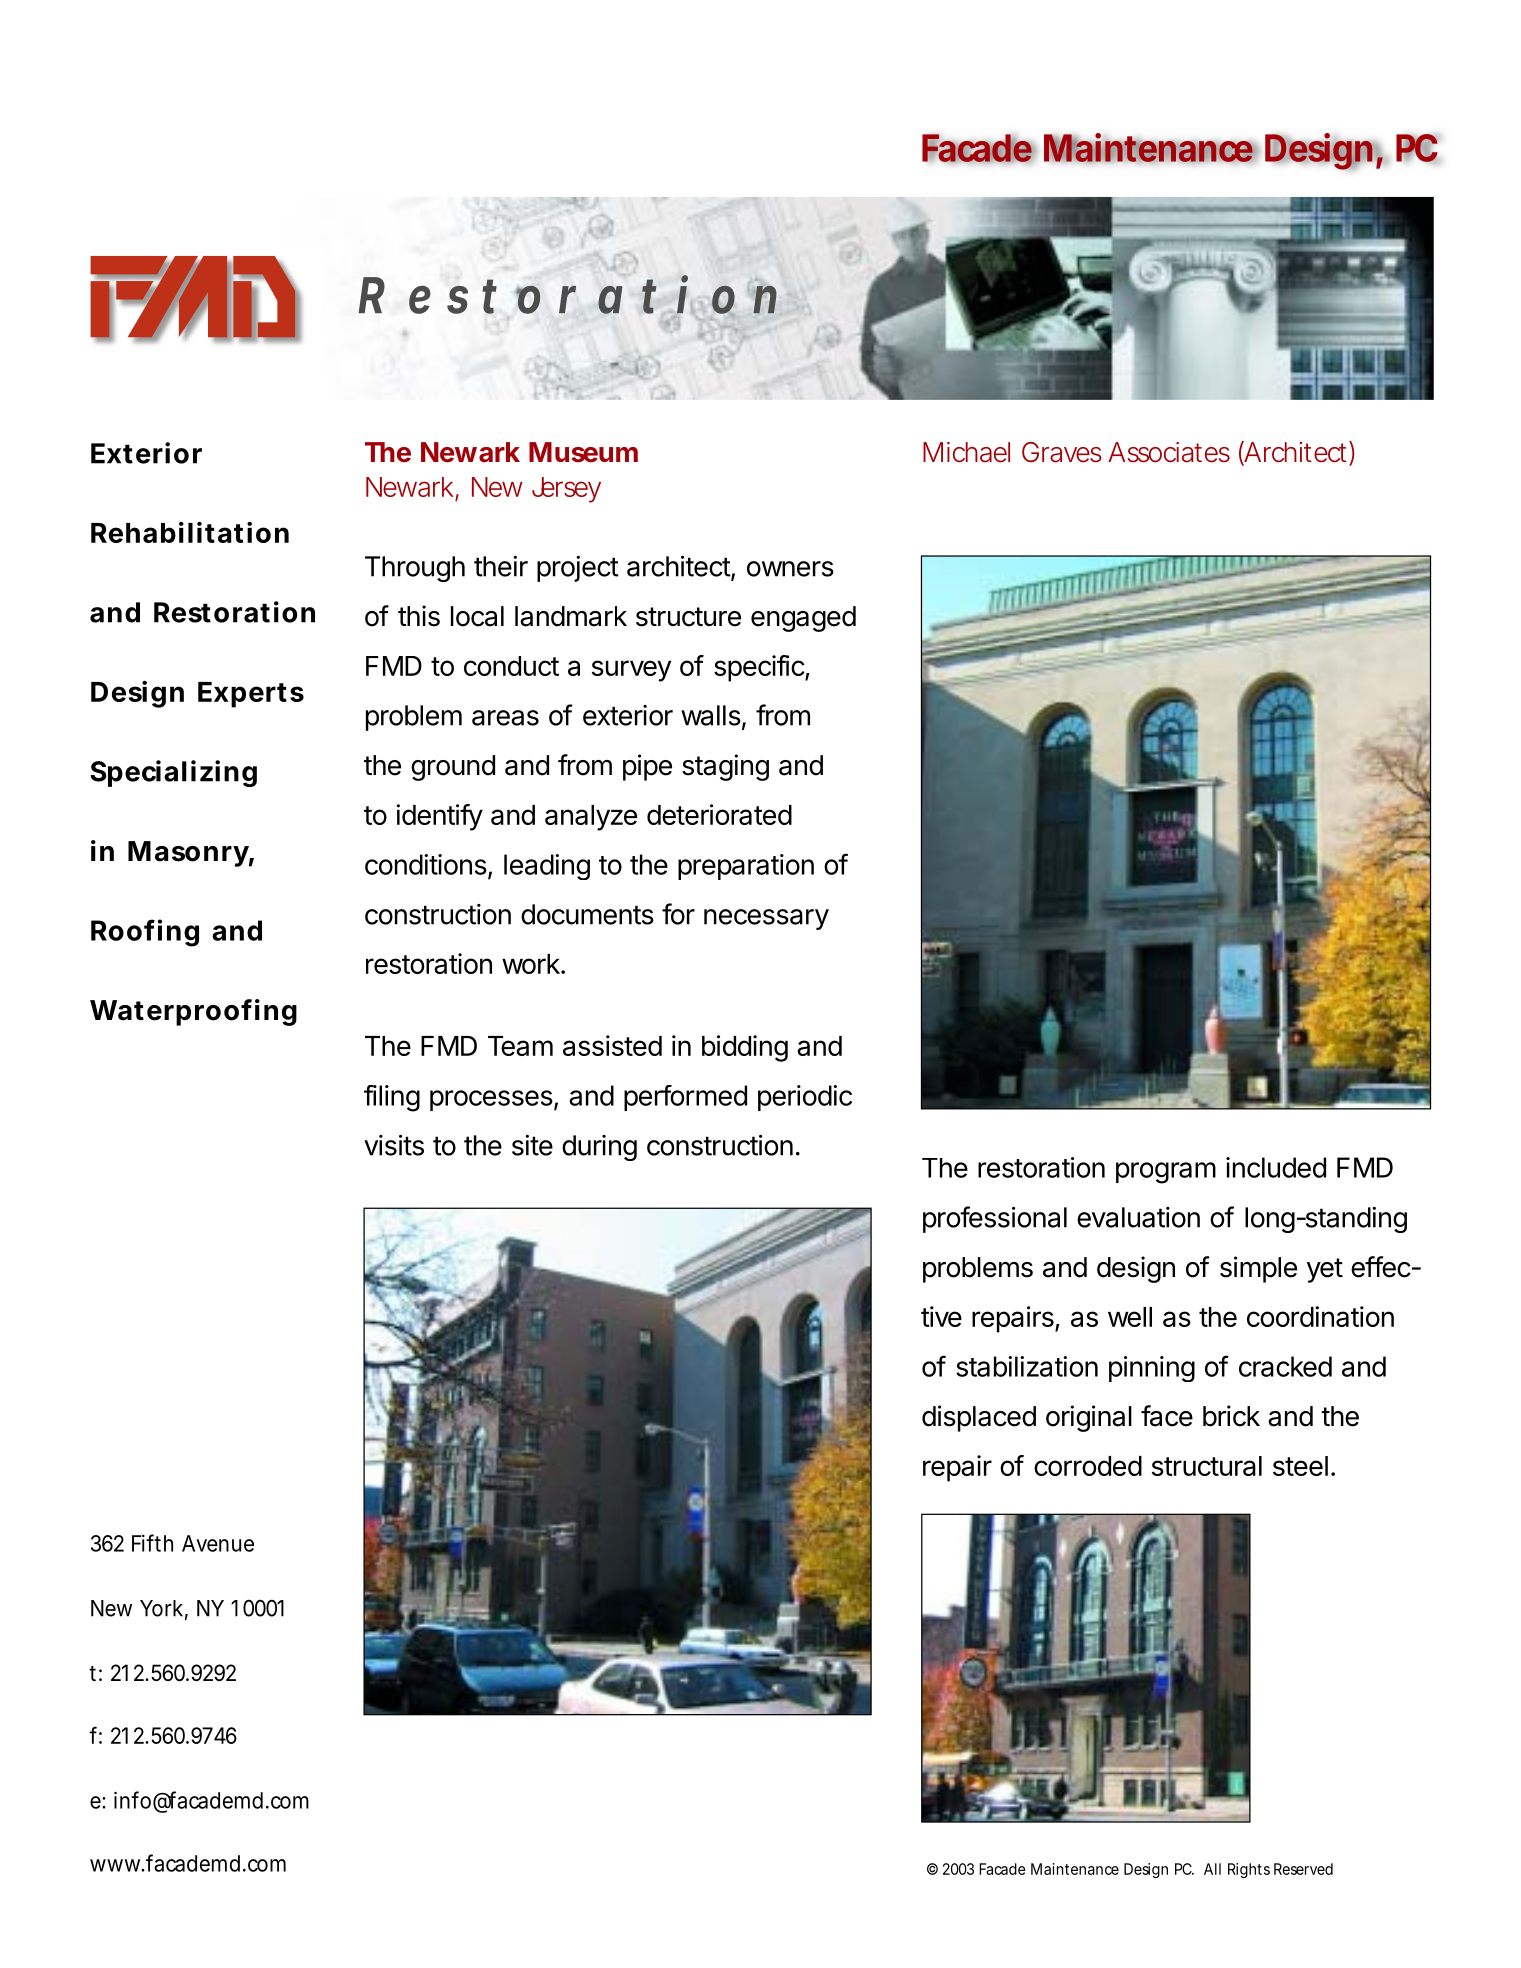 This screenshot has width=1521, height=1968. Describe the element at coordinates (766, 919) in the screenshot. I see `necessary` at that location.
